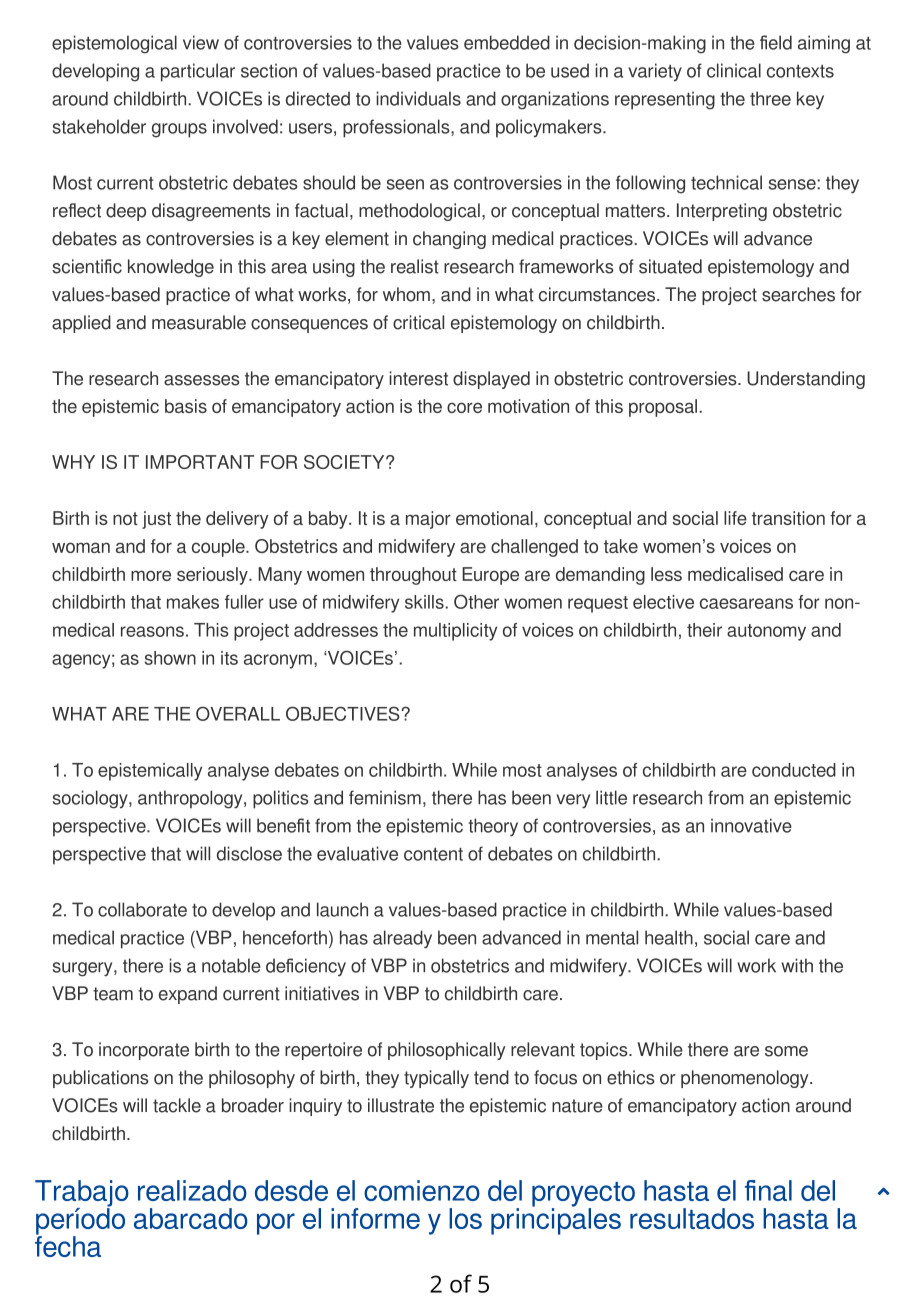 The width and height of the page is (924, 1308). Describe the element at coordinates (418, 98) in the page. I see `individuals` at that location.
